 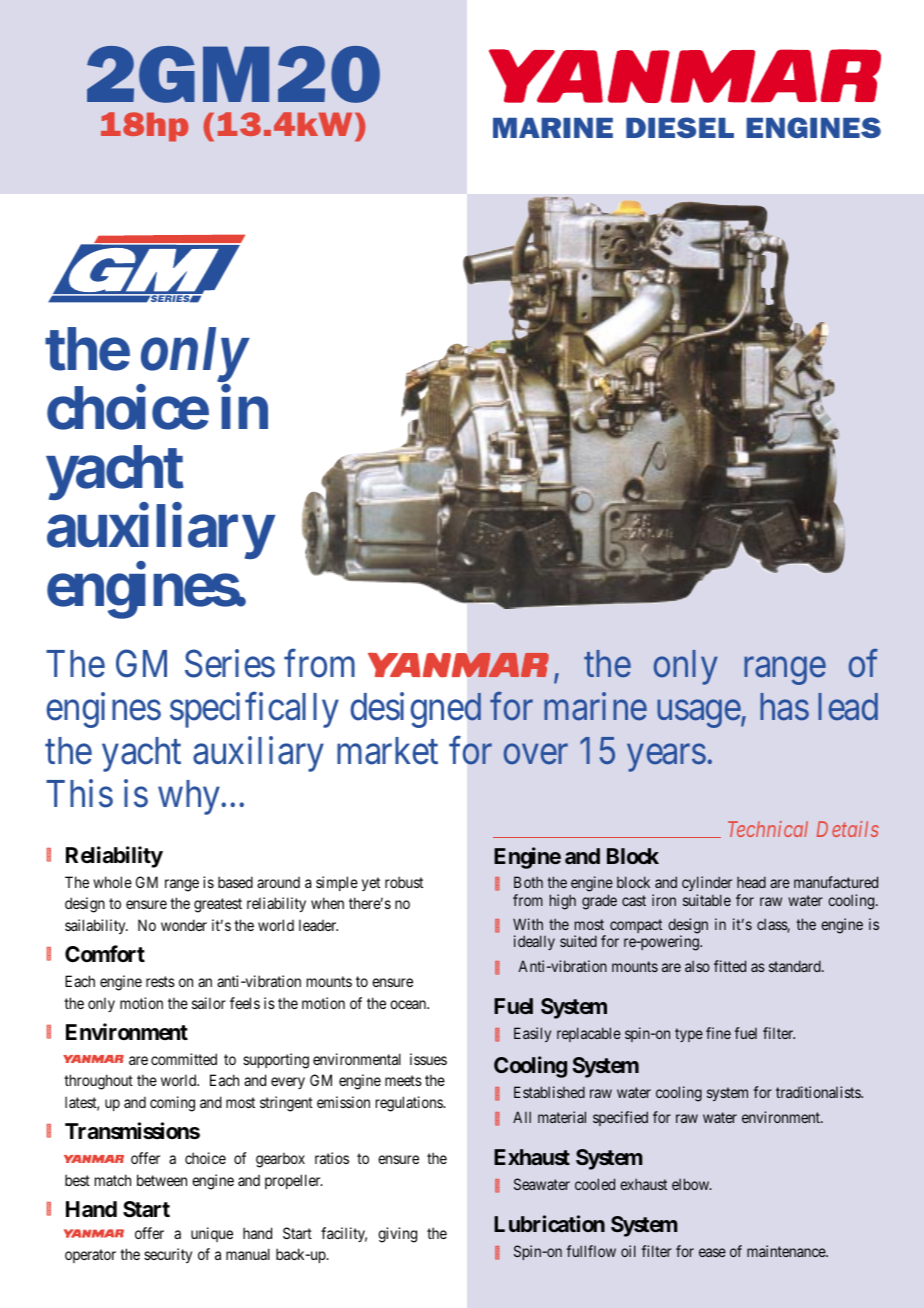 I want to click on unique, so click(x=212, y=1234).
